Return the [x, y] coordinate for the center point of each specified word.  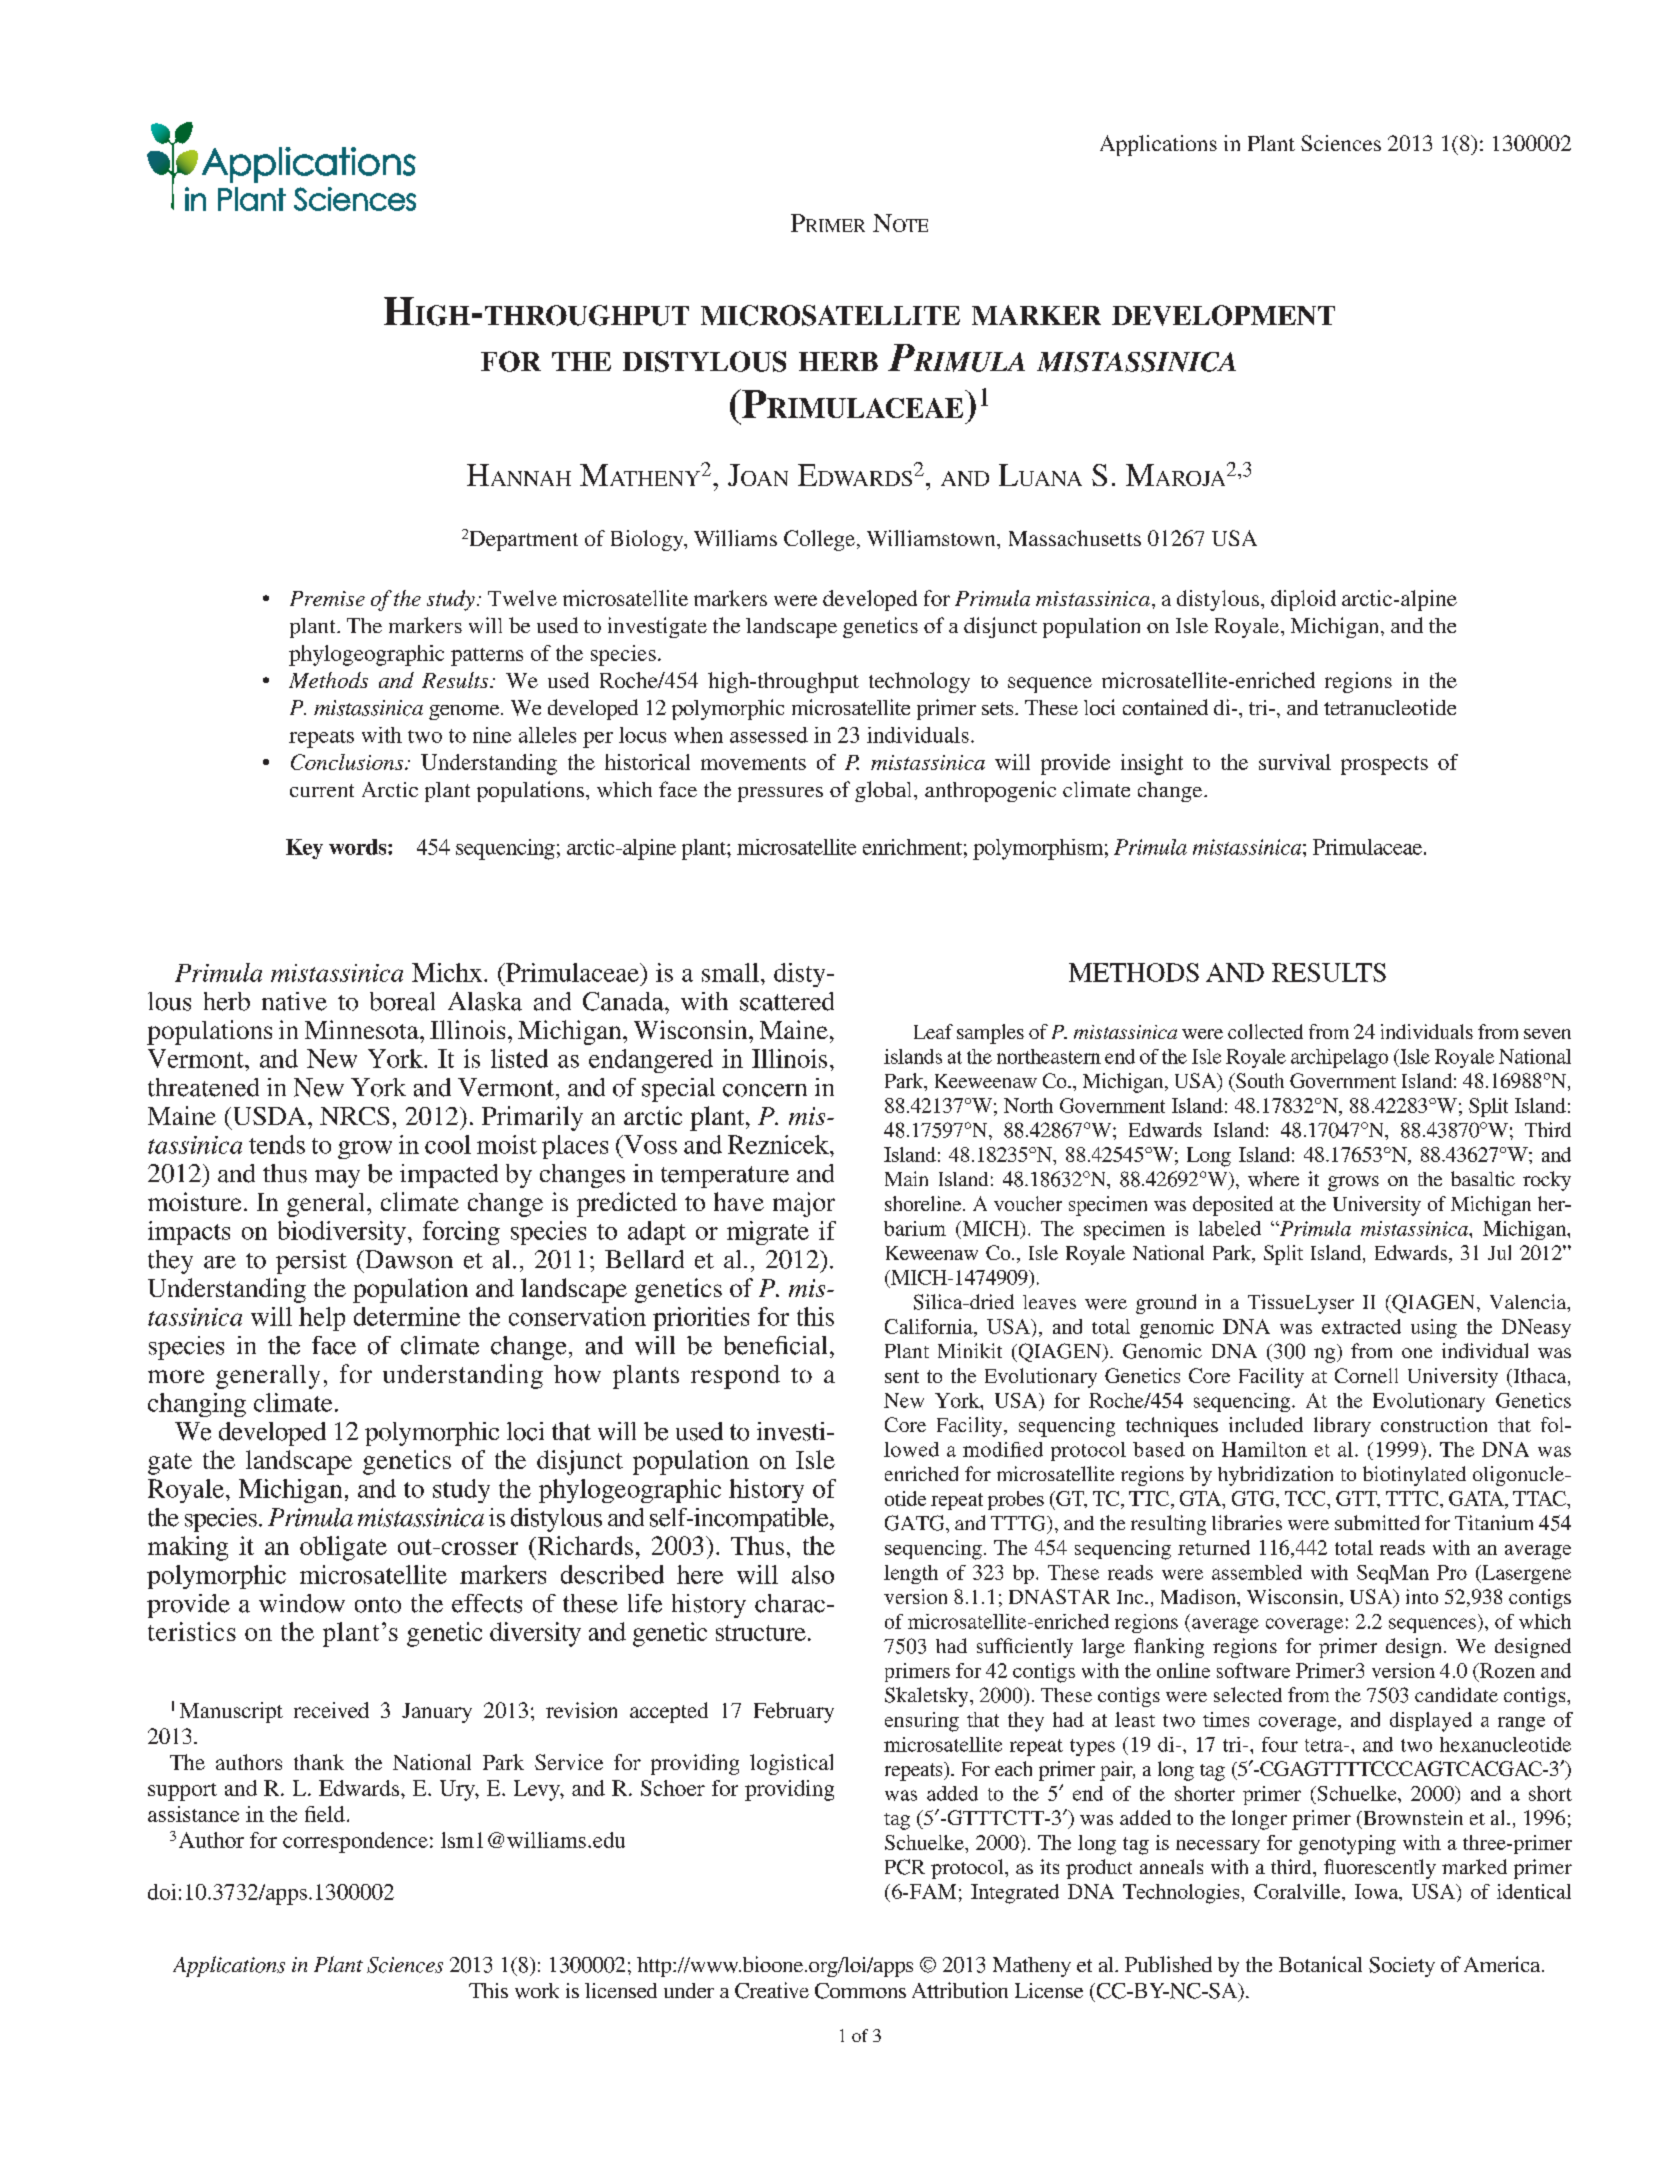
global [885, 791]
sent [902, 1376]
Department [524, 541]
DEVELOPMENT [1223, 315]
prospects [1384, 765]
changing [197, 1405]
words [359, 847]
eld [331, 1814]
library [1342, 1427]
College [819, 540]
